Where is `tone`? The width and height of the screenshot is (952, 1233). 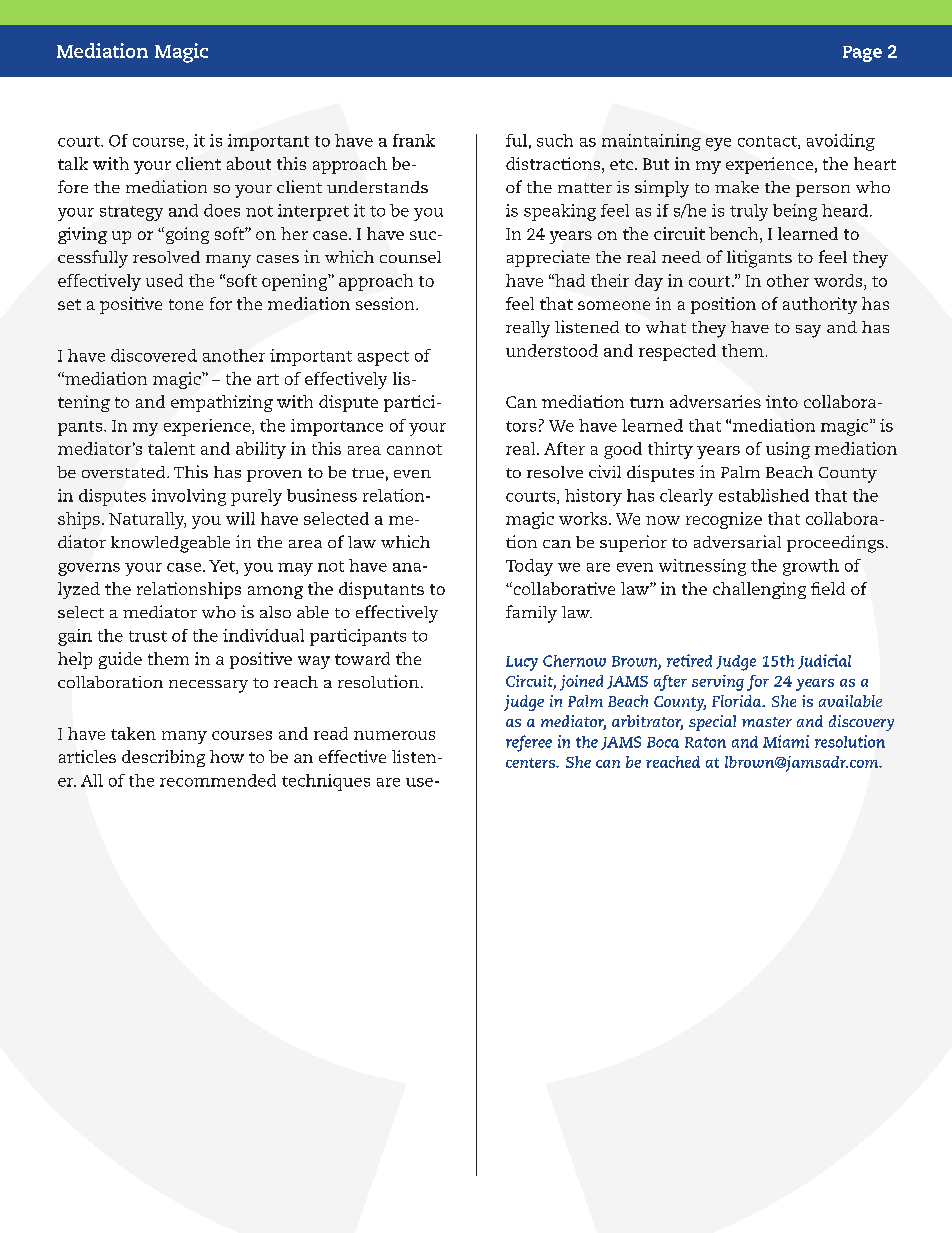
tone is located at coordinates (186, 304).
